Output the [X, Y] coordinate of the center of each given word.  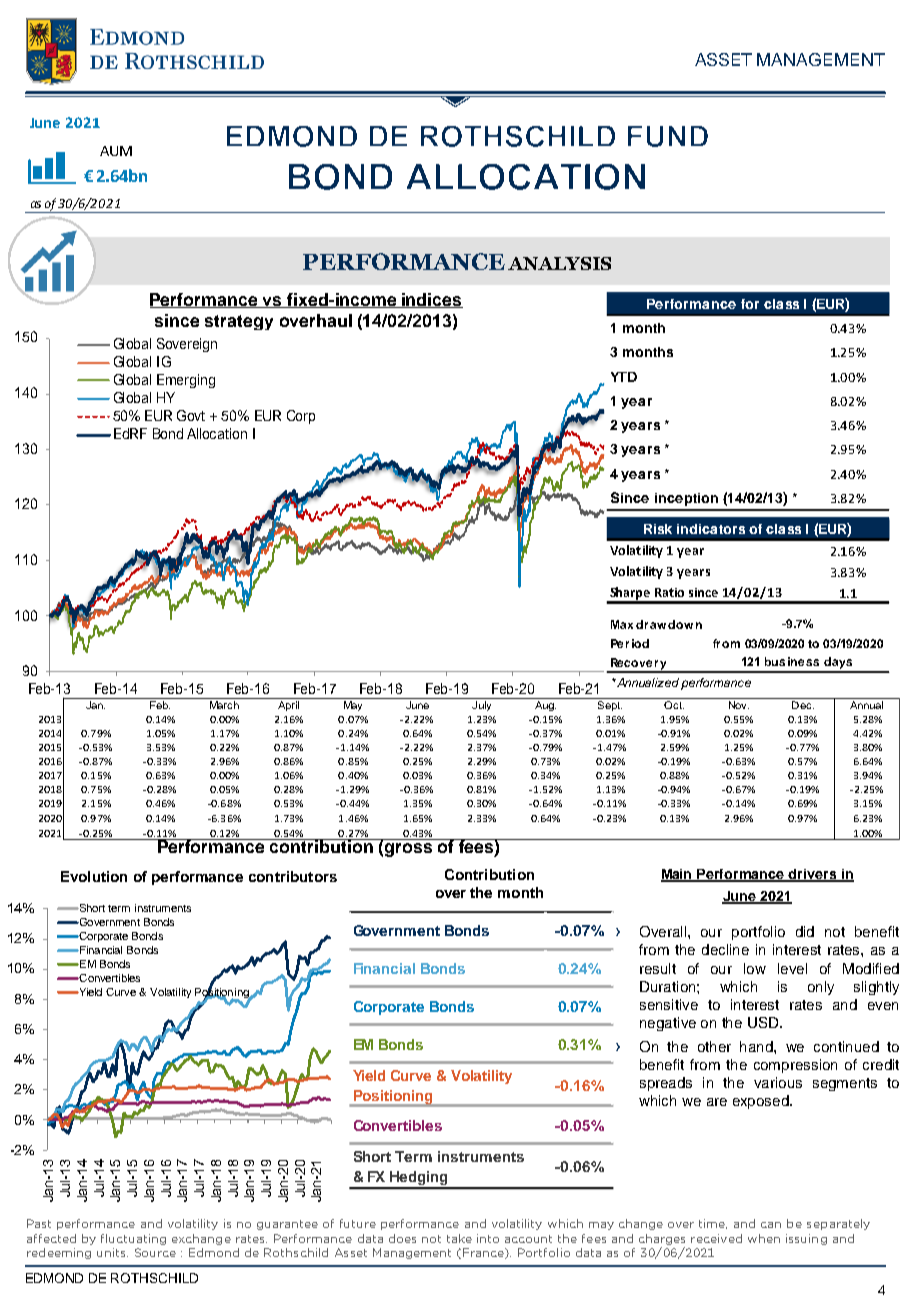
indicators [711, 529]
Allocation [217, 433]
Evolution [94, 876]
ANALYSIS [559, 263]
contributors [293, 876]
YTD [624, 377]
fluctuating [133, 1239]
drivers [813, 875]
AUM [116, 151]
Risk [658, 529]
